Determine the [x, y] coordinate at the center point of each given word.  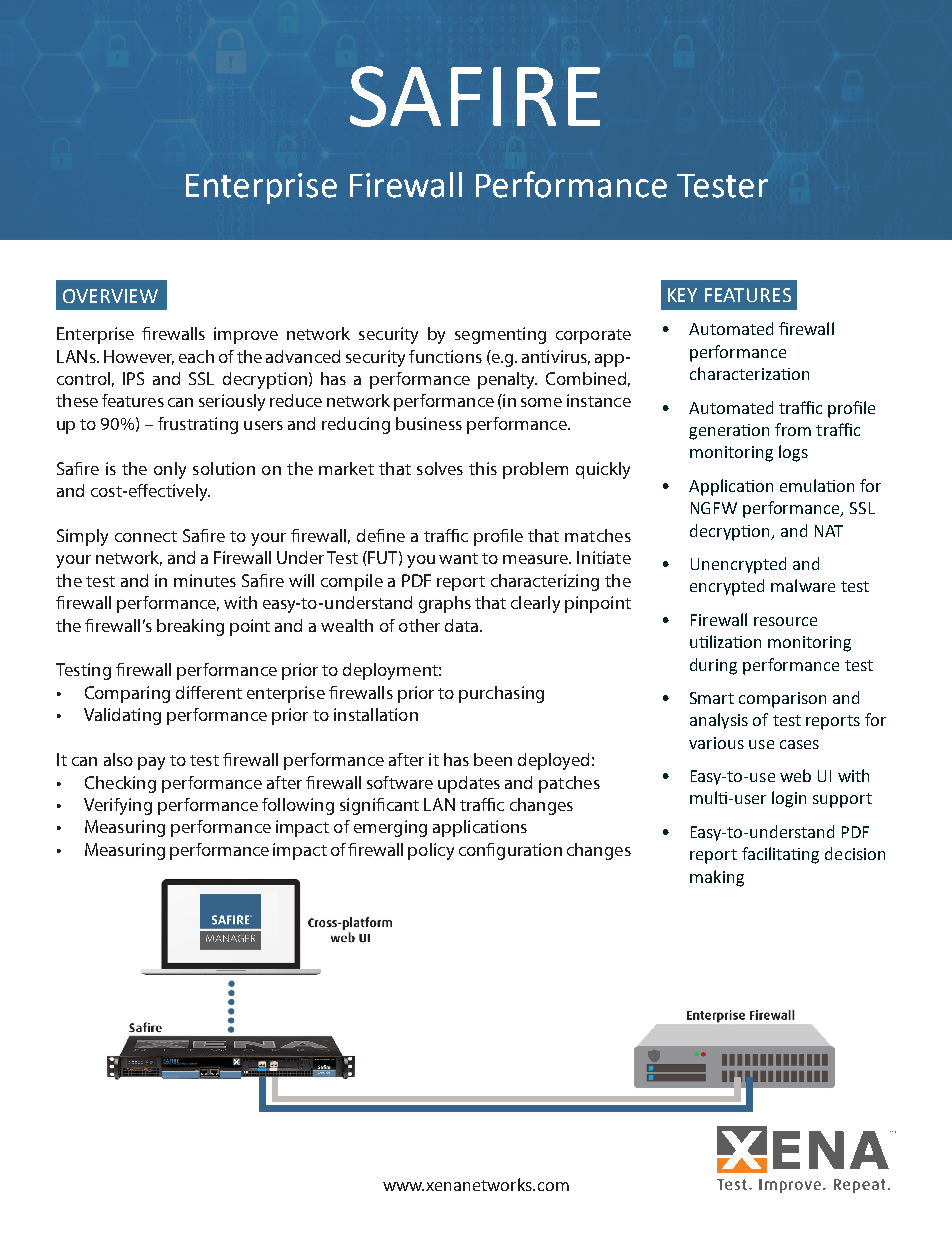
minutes [205, 580]
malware [803, 585]
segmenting [500, 335]
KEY [682, 295]
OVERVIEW [110, 296]
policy [431, 851]
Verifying [118, 806]
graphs [445, 604]
